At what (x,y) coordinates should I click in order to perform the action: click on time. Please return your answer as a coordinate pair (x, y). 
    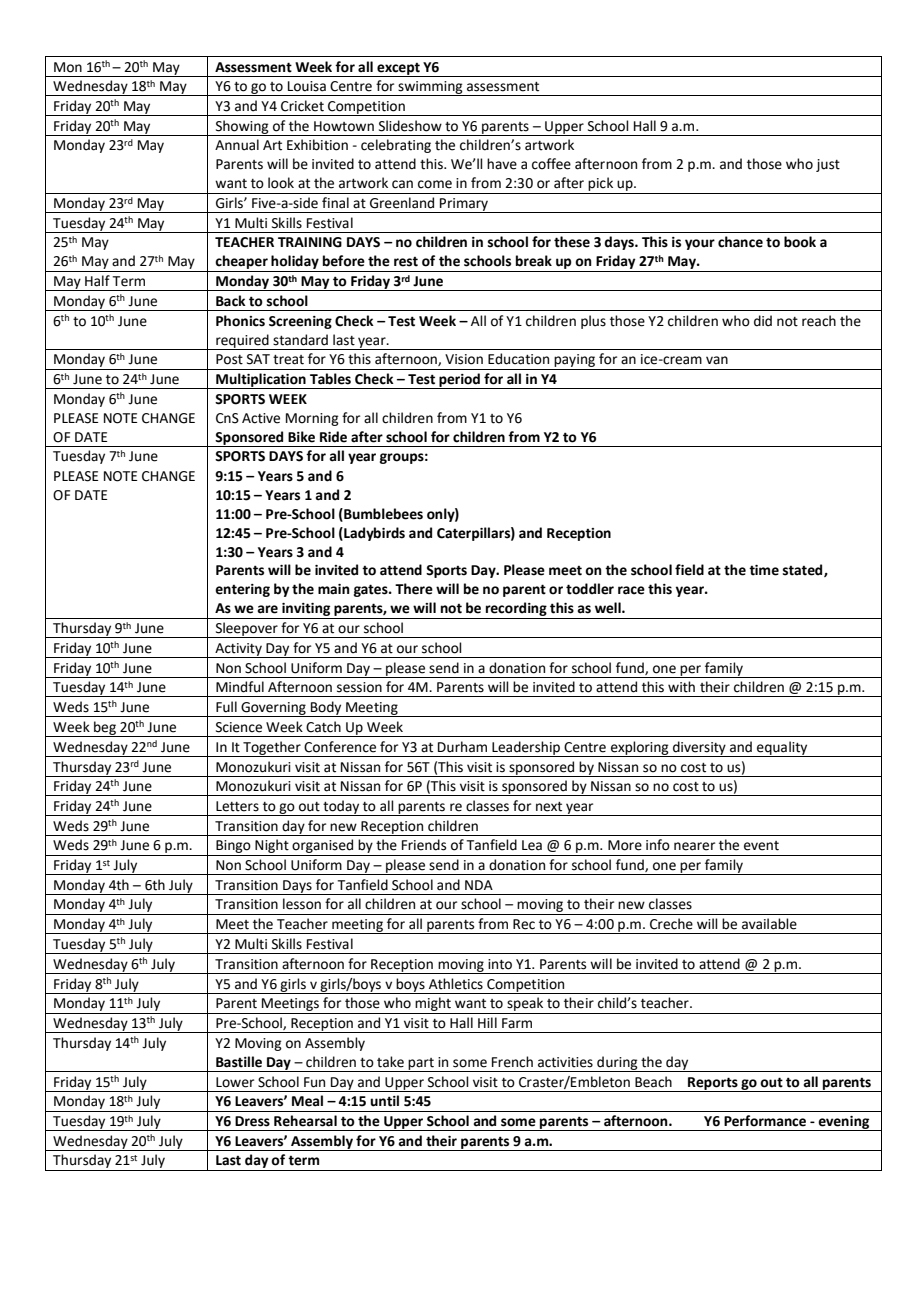
    Looking at the image, I should click on (764, 570).
